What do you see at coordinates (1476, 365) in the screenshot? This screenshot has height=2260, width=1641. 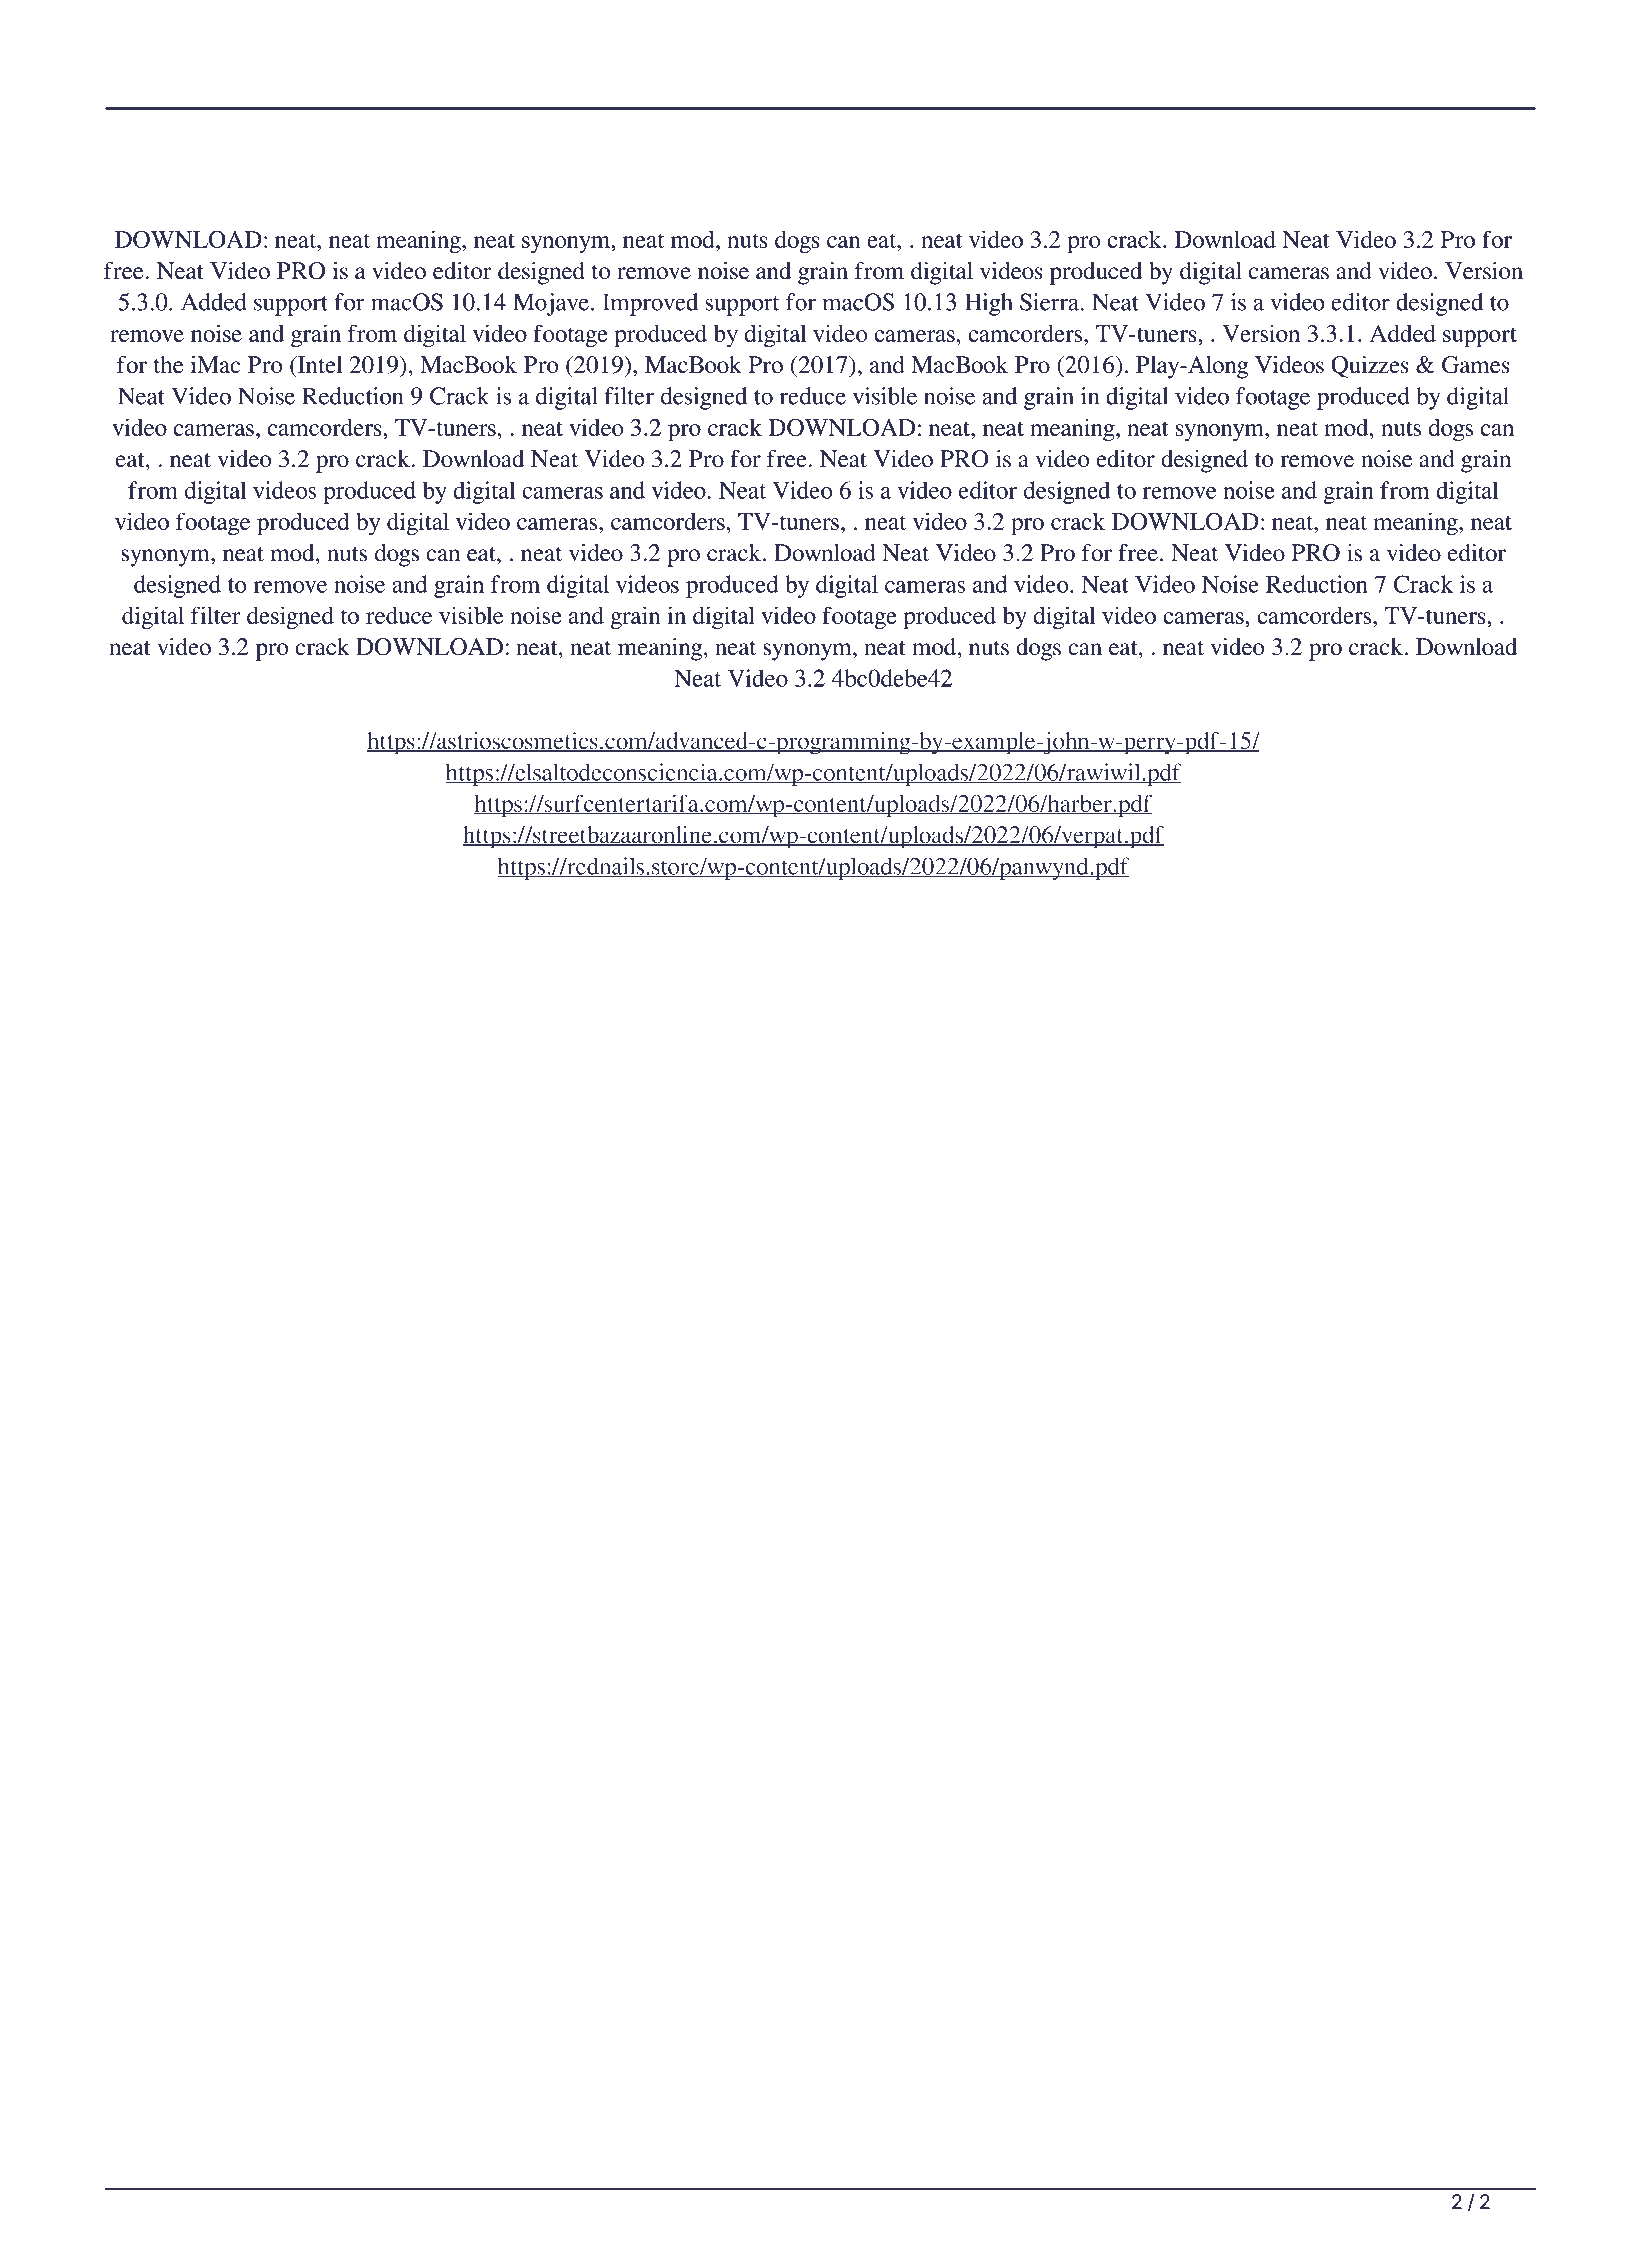 I see `Games` at bounding box center [1476, 365].
